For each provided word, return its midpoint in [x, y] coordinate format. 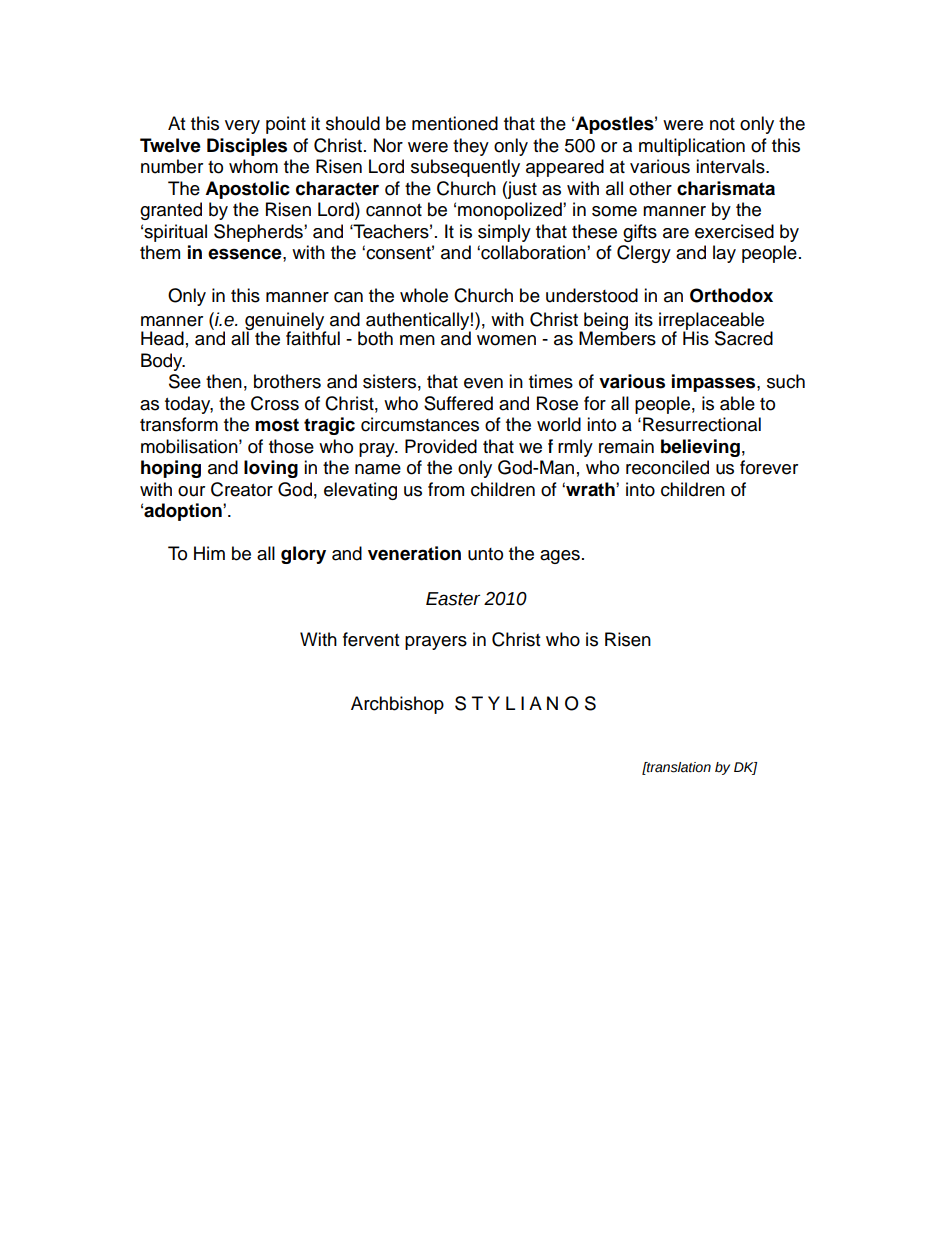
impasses [715, 383]
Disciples [247, 147]
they [471, 147]
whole [424, 295]
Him [209, 553]
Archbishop [397, 705]
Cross [275, 403]
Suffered [458, 403]
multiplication [692, 147]
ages [560, 557]
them [160, 252]
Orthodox [731, 295]
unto [485, 554]
